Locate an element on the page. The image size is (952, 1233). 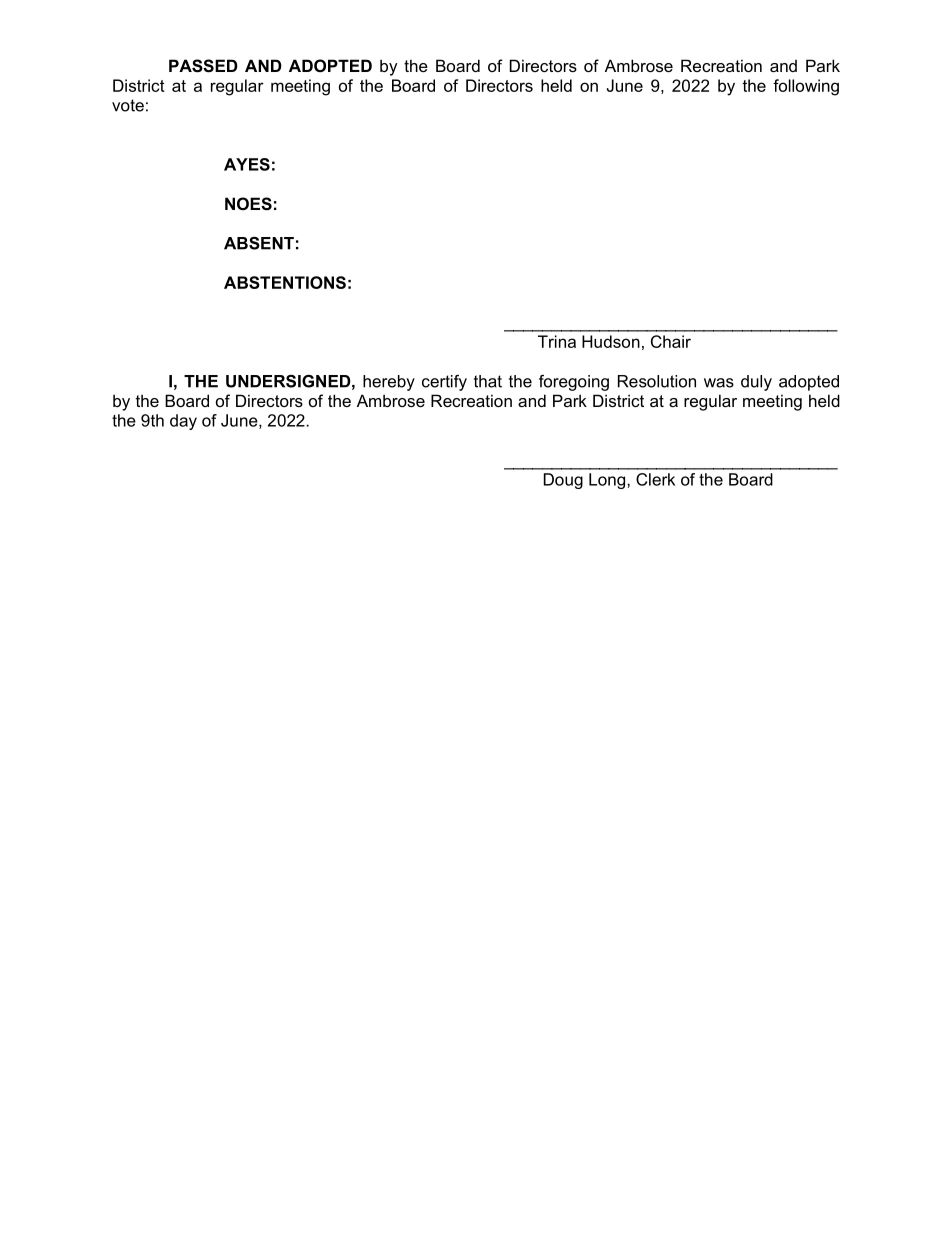
was is located at coordinates (719, 383).
